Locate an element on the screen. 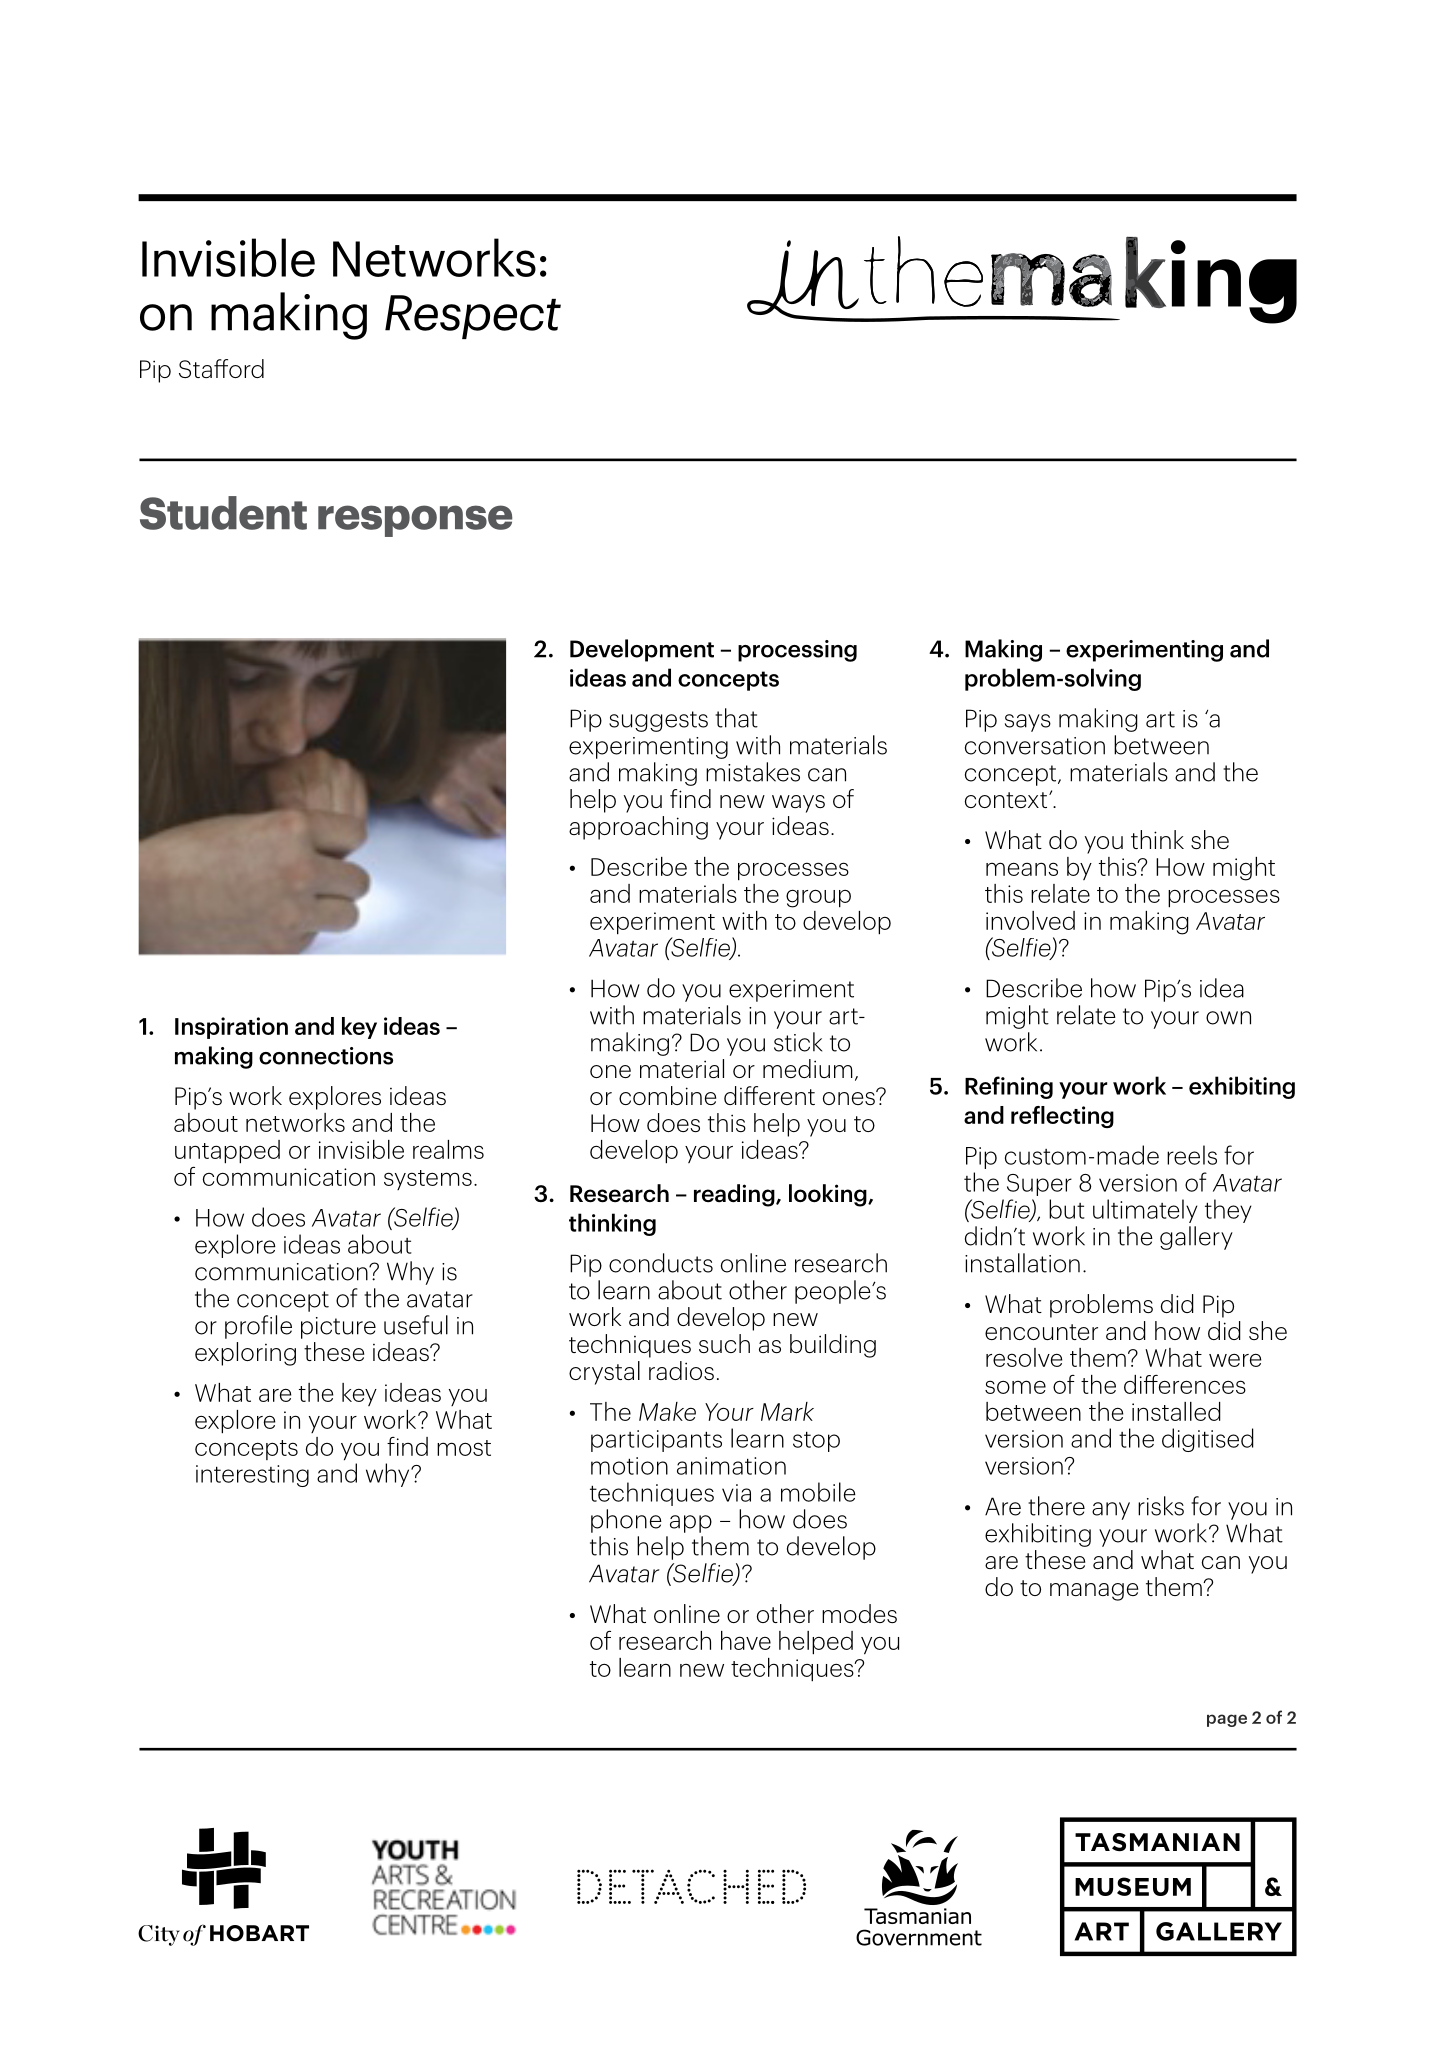  encounter is located at coordinates (1041, 1332).
